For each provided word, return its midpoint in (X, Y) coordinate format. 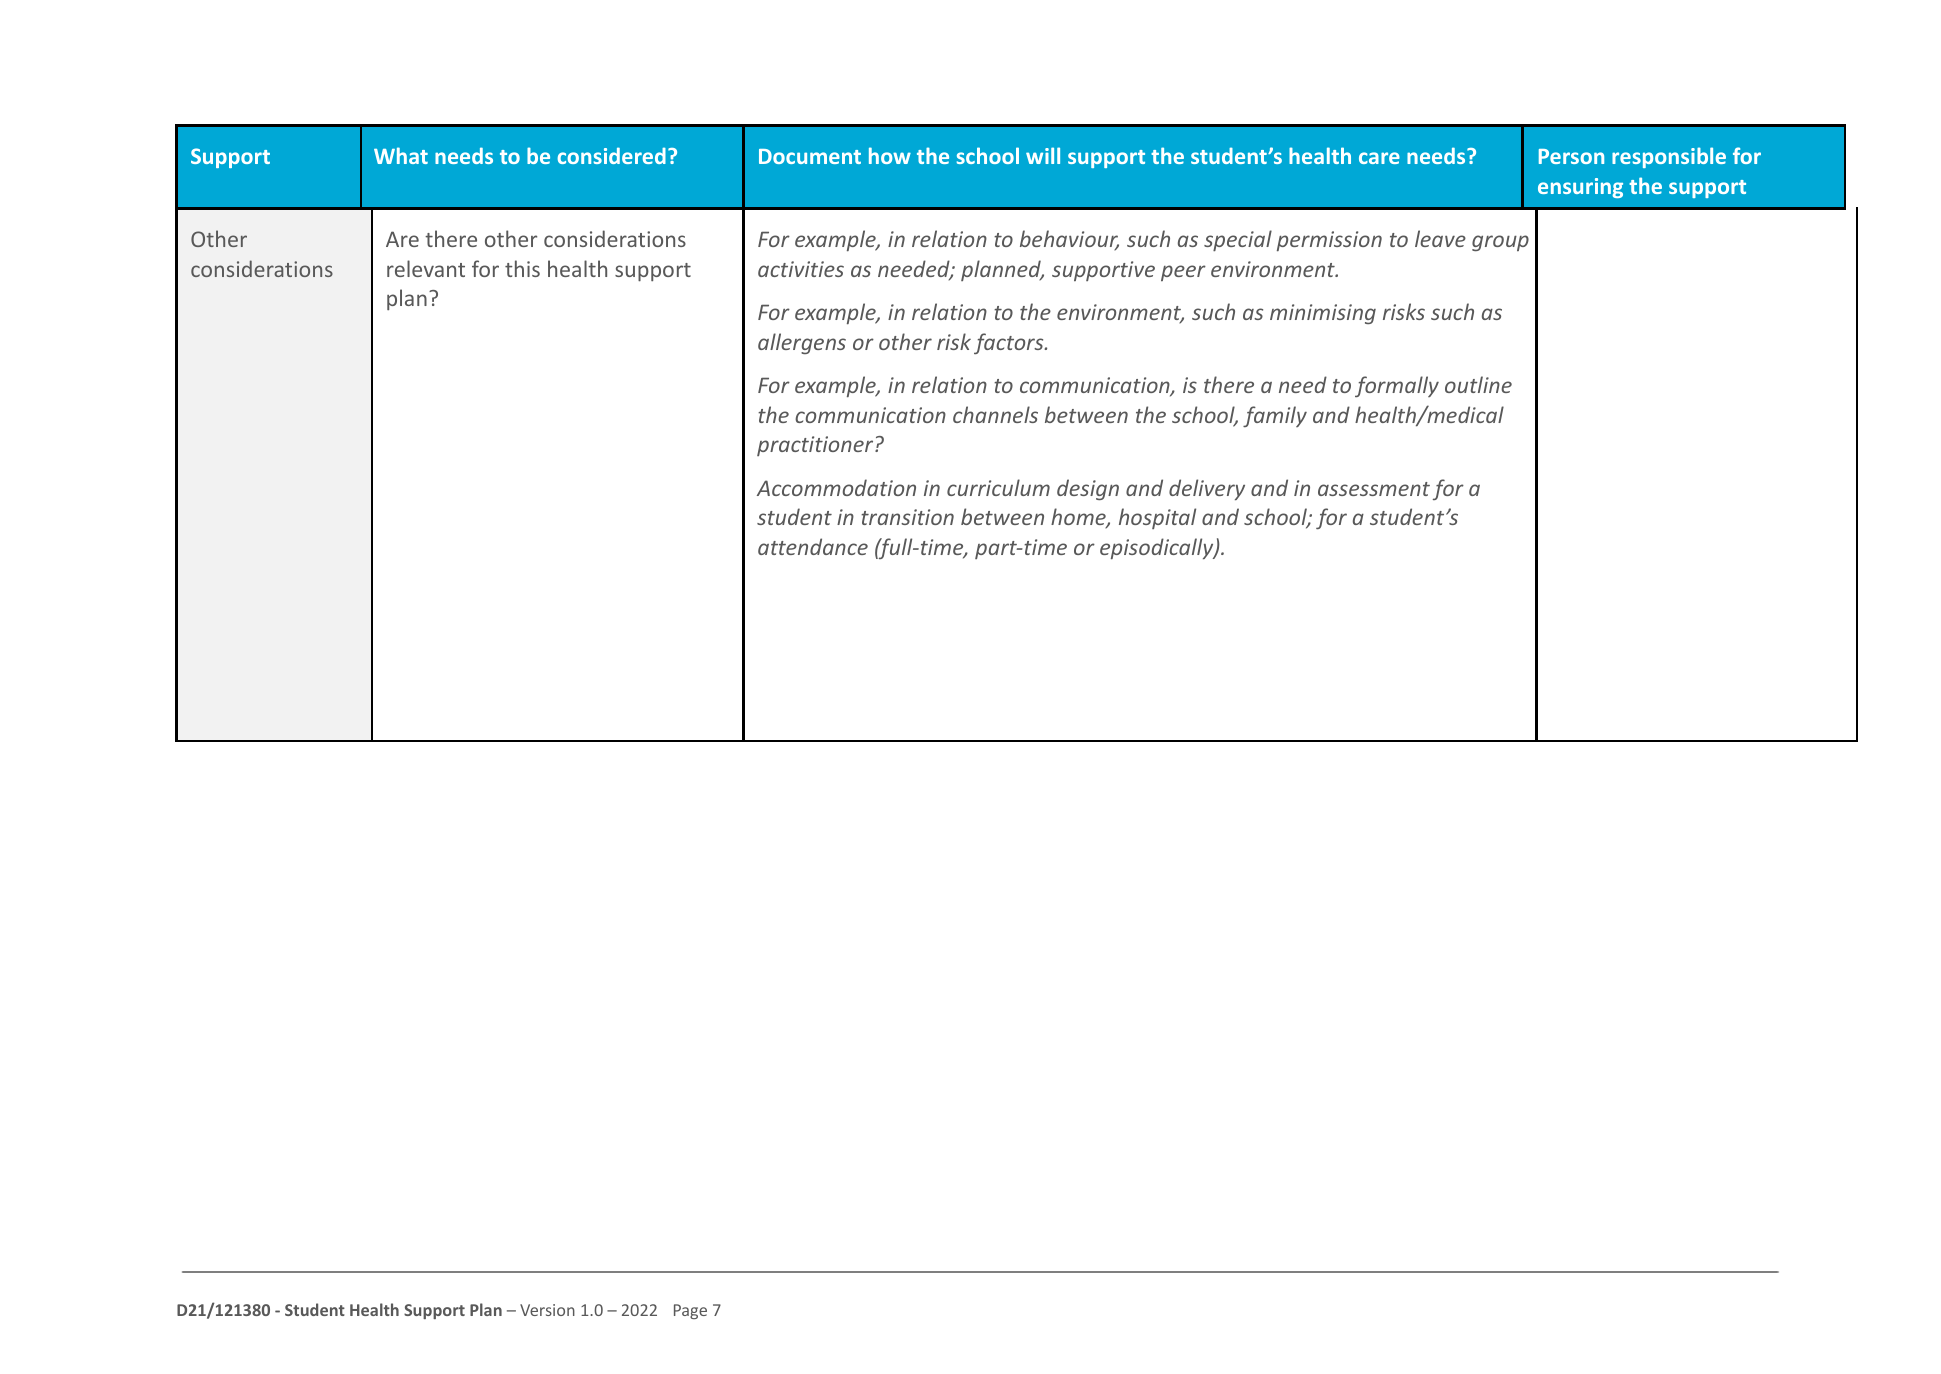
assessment (1374, 489)
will (1043, 155)
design (1088, 489)
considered (611, 155)
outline (1478, 384)
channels (995, 414)
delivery (1207, 489)
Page (690, 1311)
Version (547, 1310)
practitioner (816, 446)
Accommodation (836, 487)
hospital (1157, 518)
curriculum (998, 487)
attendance (813, 546)
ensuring (1580, 188)
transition (907, 517)
